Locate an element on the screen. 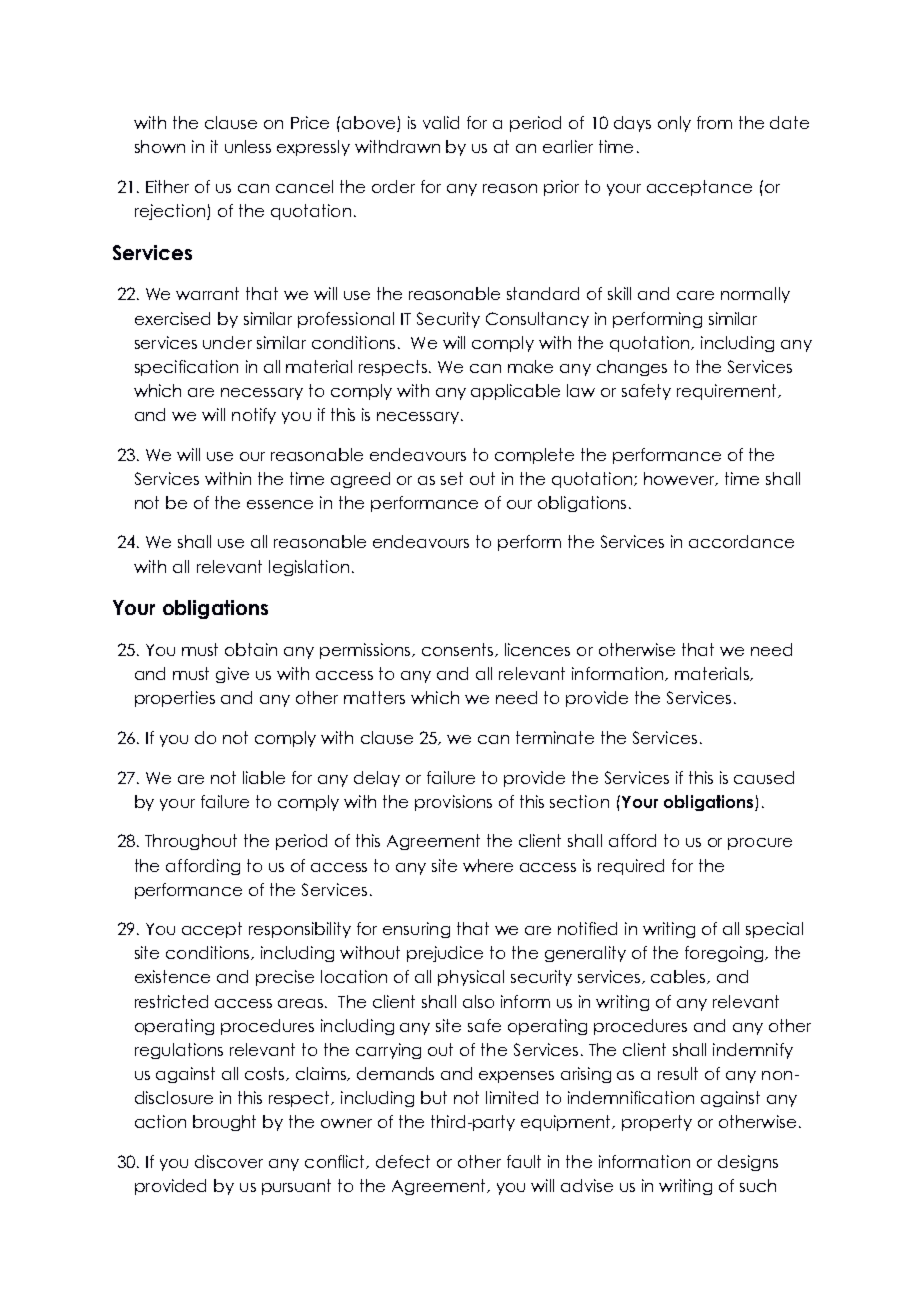 The height and width of the screenshot is (1308, 924). accordance is located at coordinates (741, 541).
